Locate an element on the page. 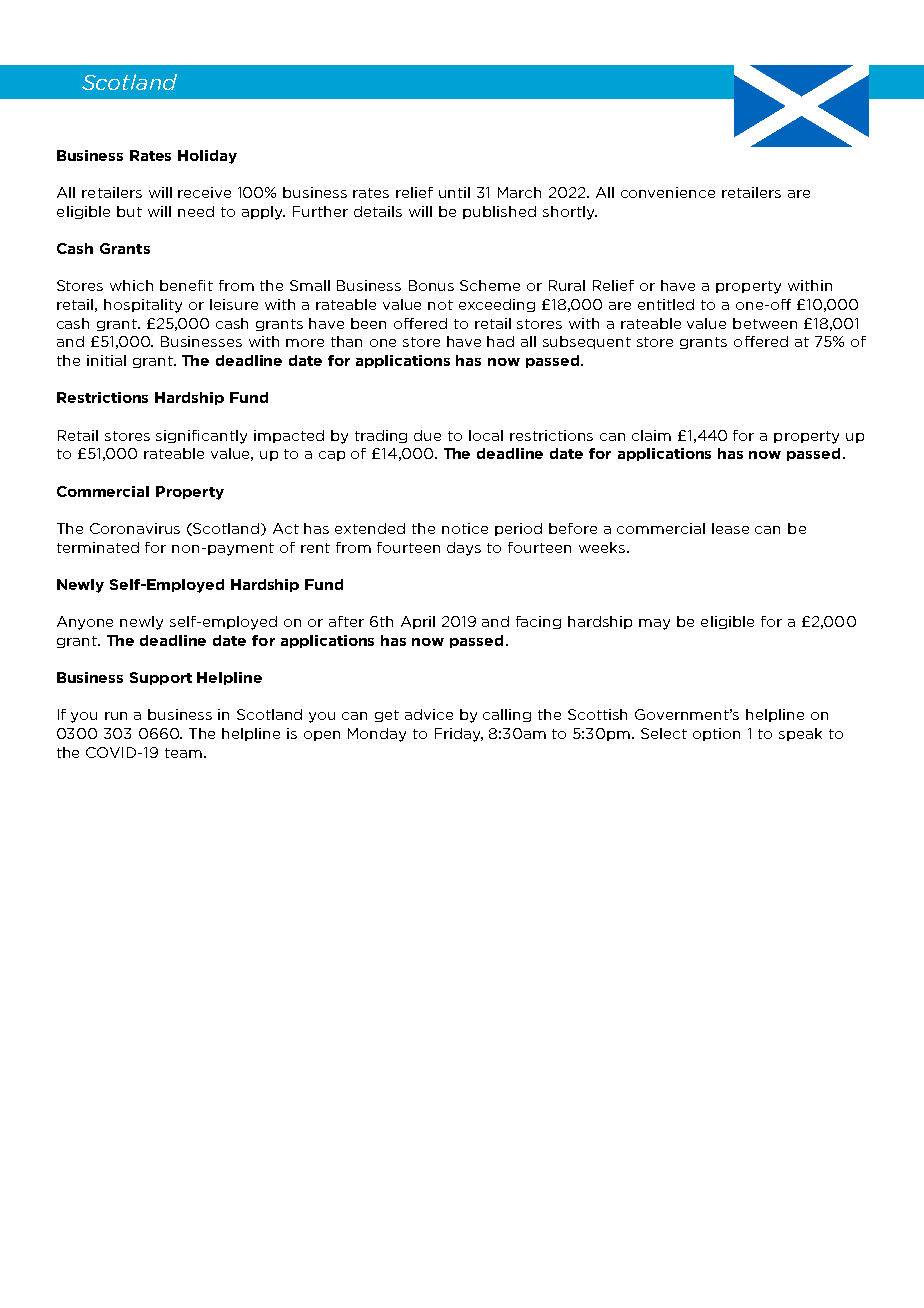 This image has width=924, height=1308. Friday is located at coordinates (459, 735).
